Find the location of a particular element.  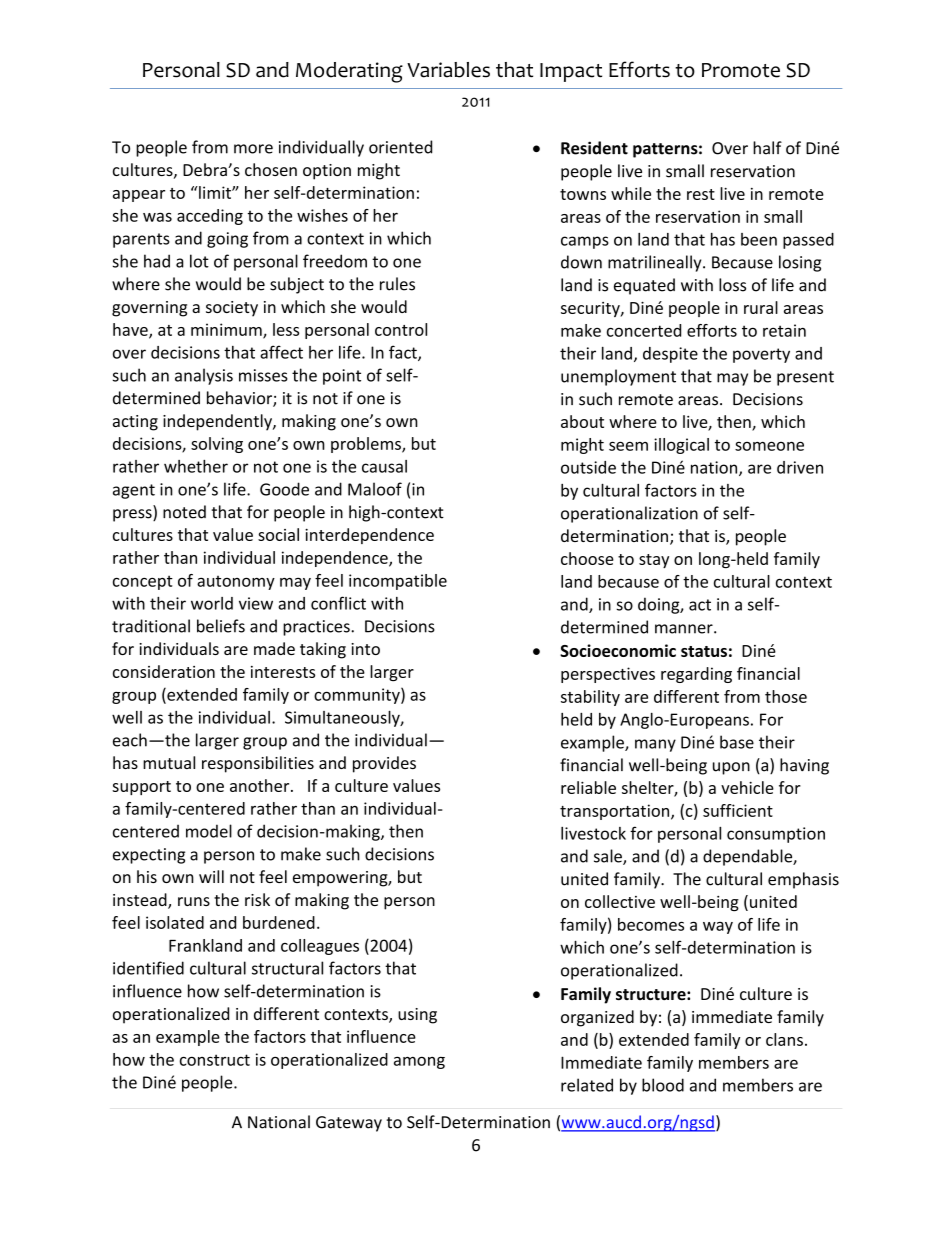

consideration is located at coordinates (164, 671).
